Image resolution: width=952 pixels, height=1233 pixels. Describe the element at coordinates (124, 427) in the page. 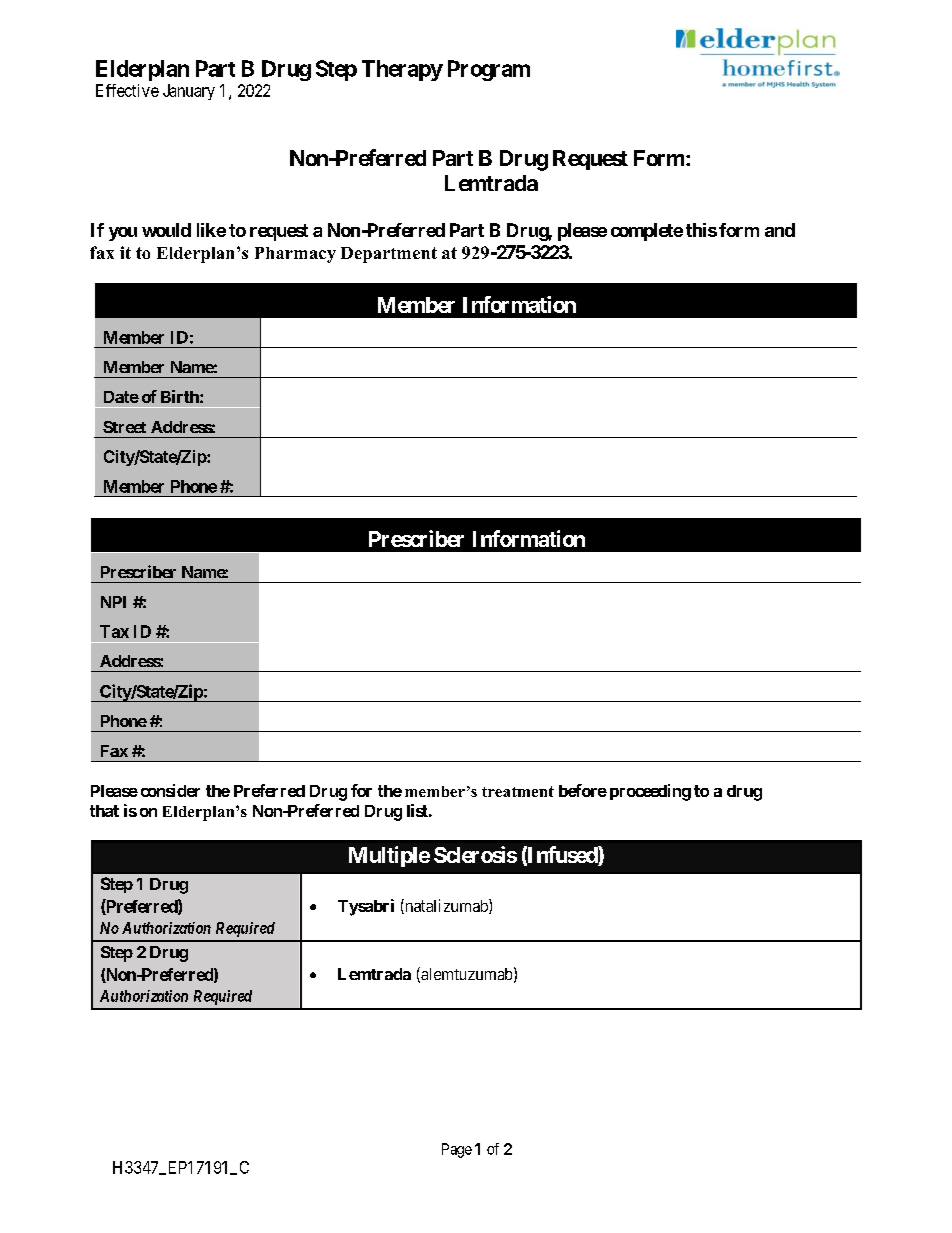

I see `Street` at that location.
